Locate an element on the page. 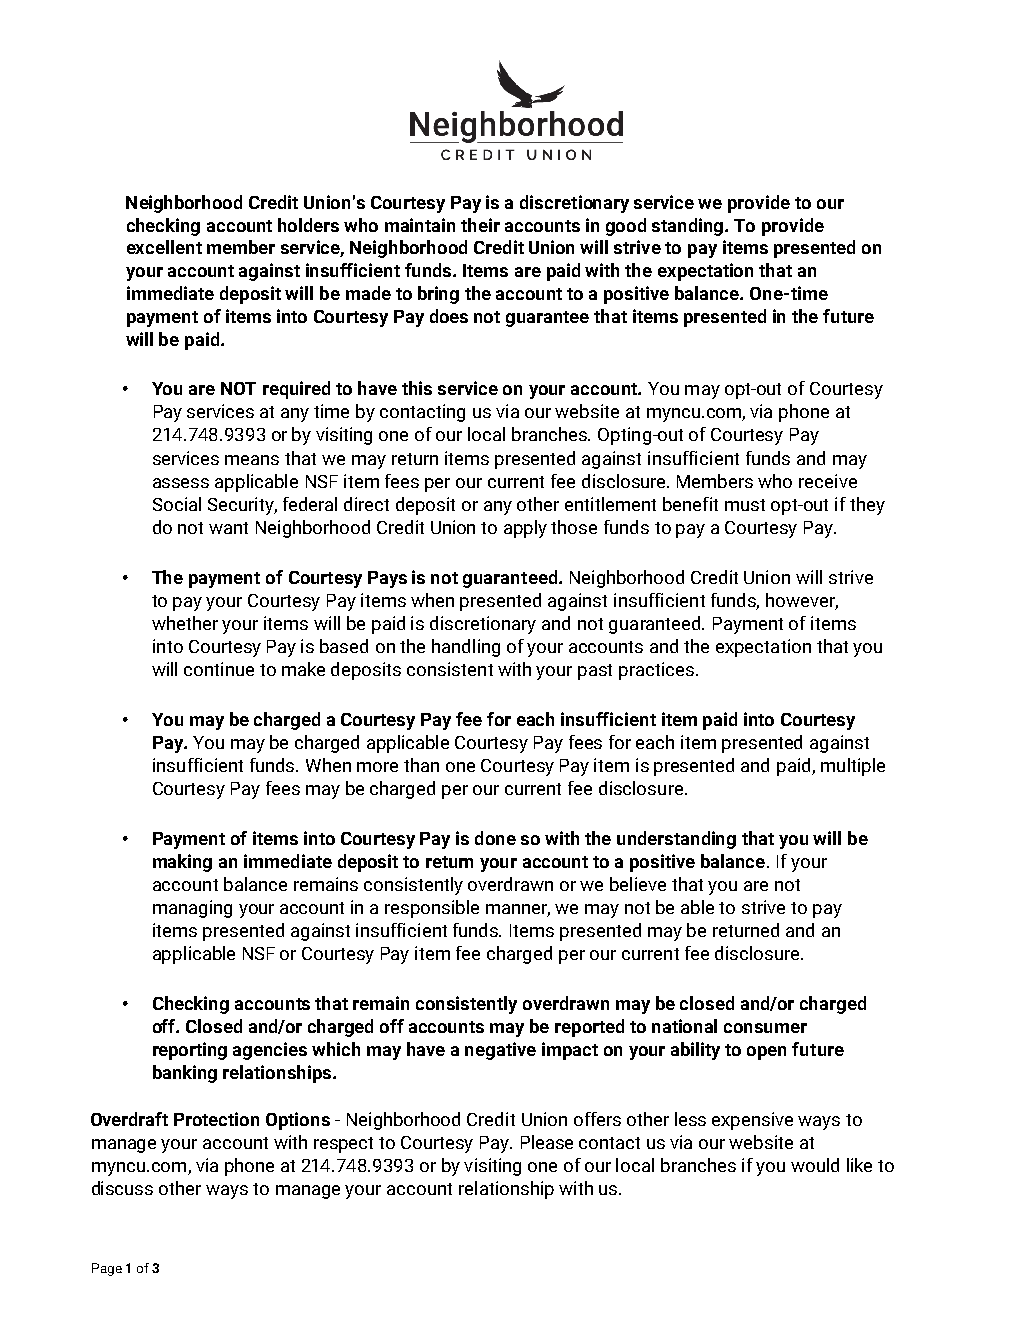  Social is located at coordinates (177, 504).
